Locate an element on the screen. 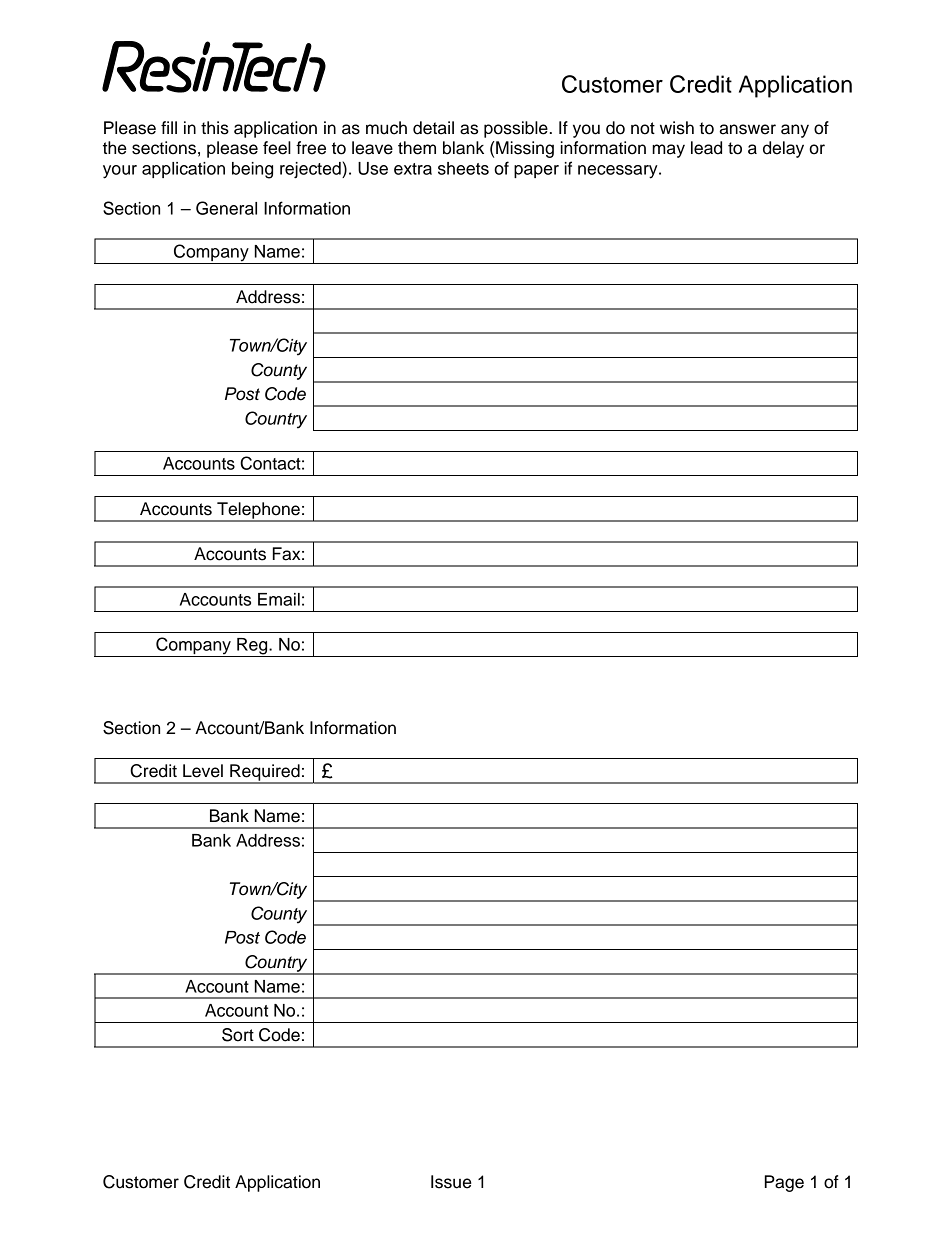 The height and width of the screenshot is (1233, 952). Issue is located at coordinates (451, 1182).
